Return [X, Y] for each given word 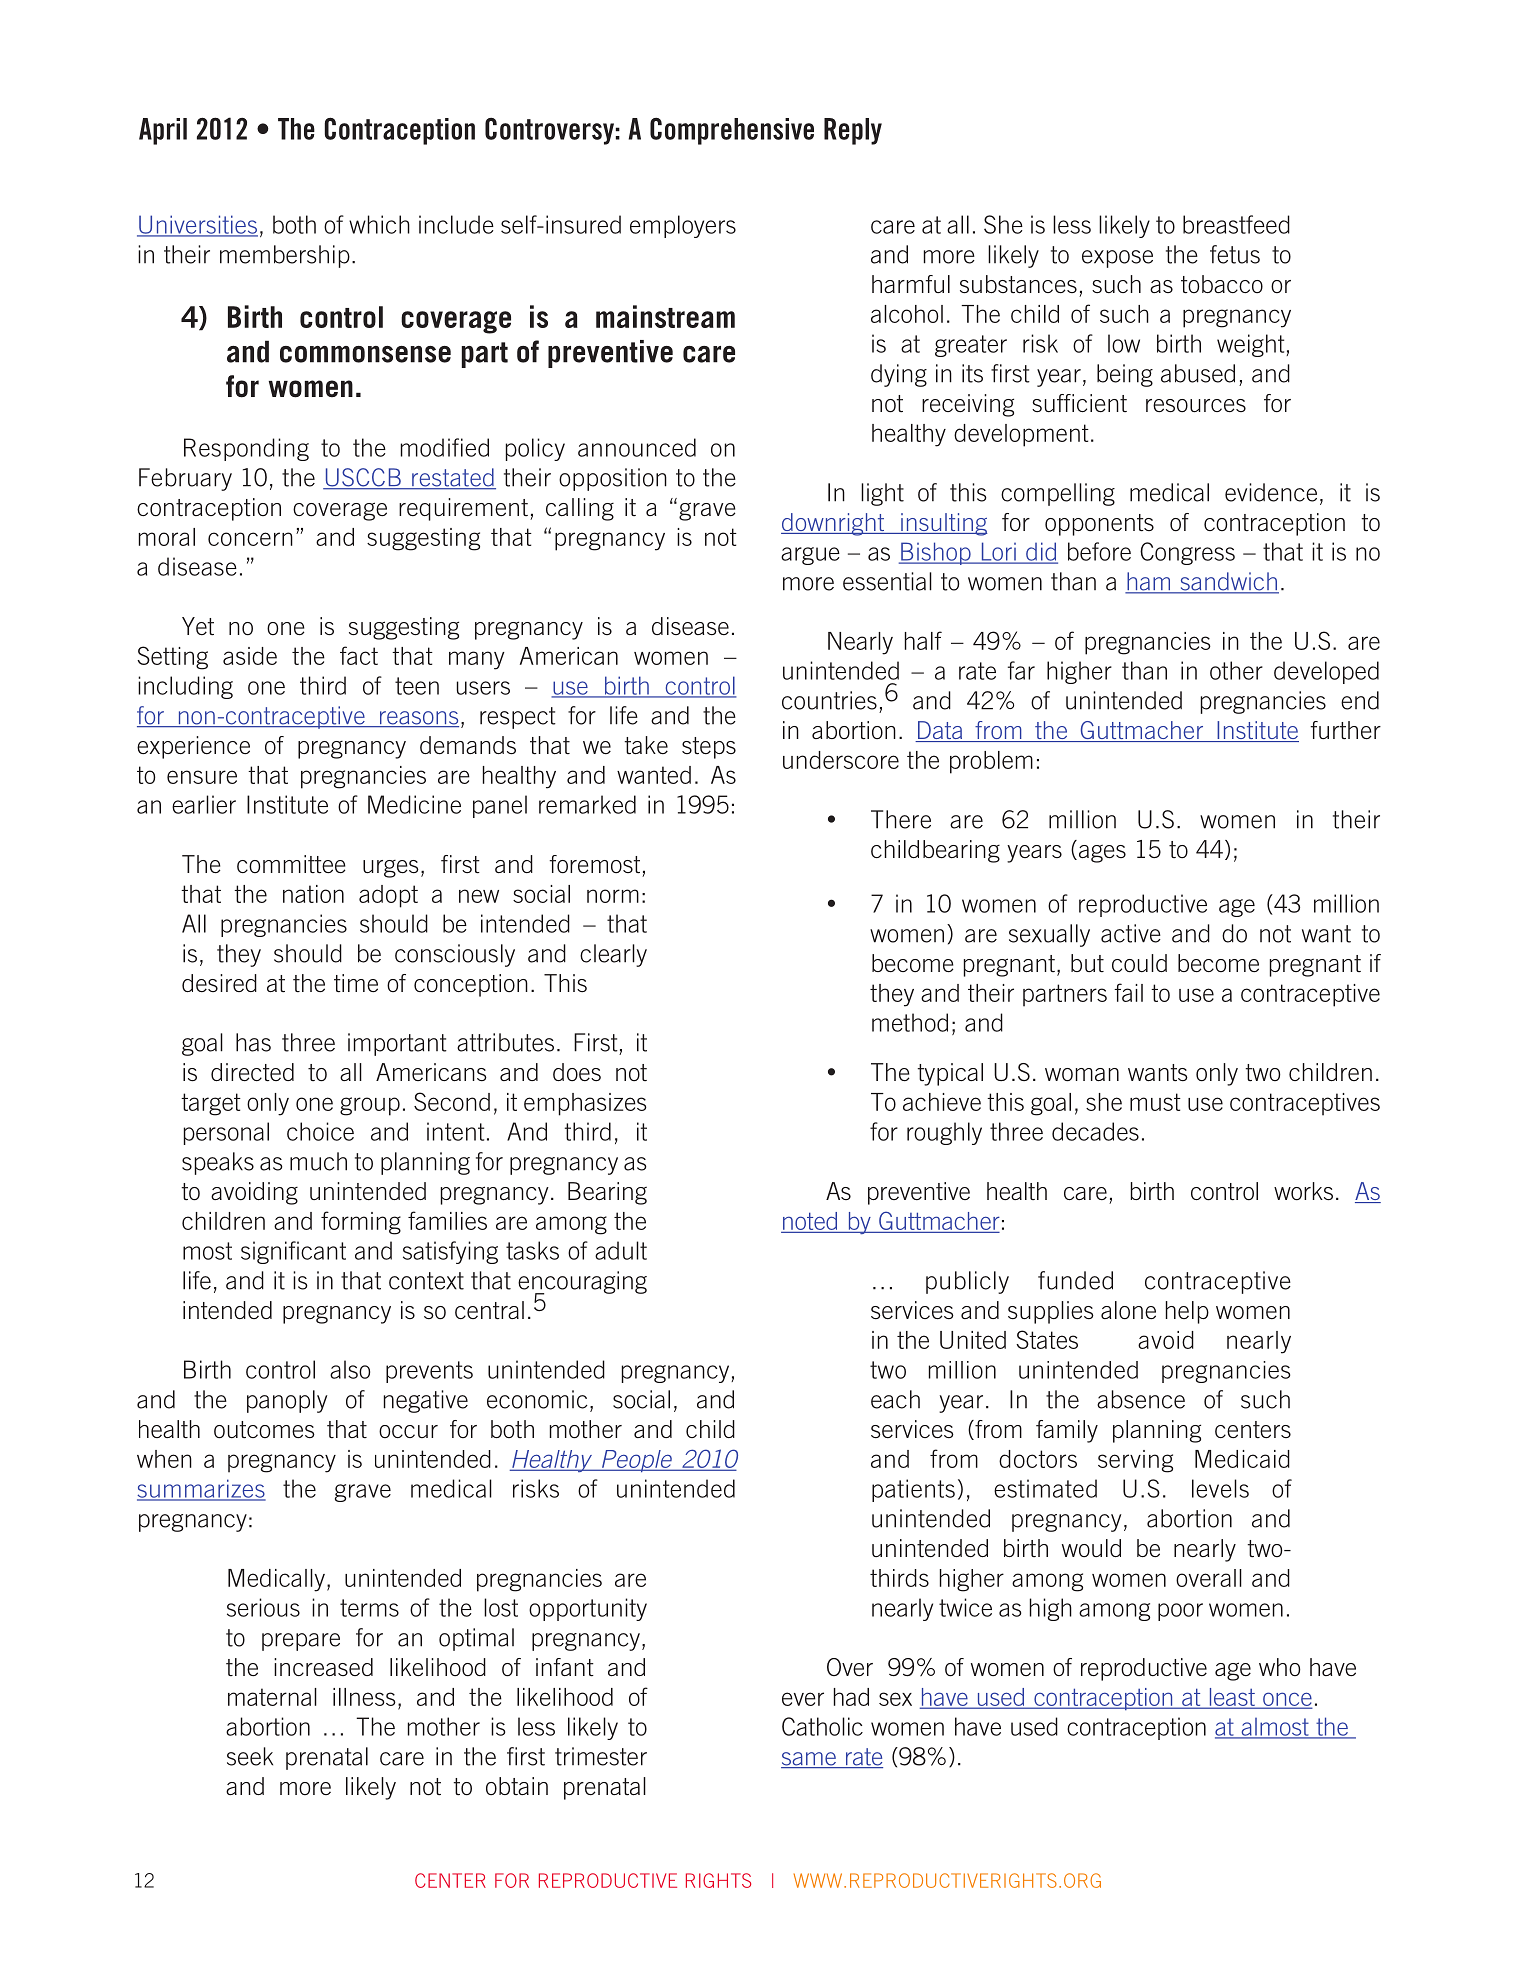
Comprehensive [732, 131]
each [895, 1399]
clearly [613, 955]
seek [250, 1756]
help [1187, 1312]
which [379, 224]
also [350, 1369]
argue [810, 556]
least [1232, 1698]
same [810, 1760]
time [356, 983]
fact [359, 655]
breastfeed [1236, 224]
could [1139, 963]
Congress [1187, 553]
